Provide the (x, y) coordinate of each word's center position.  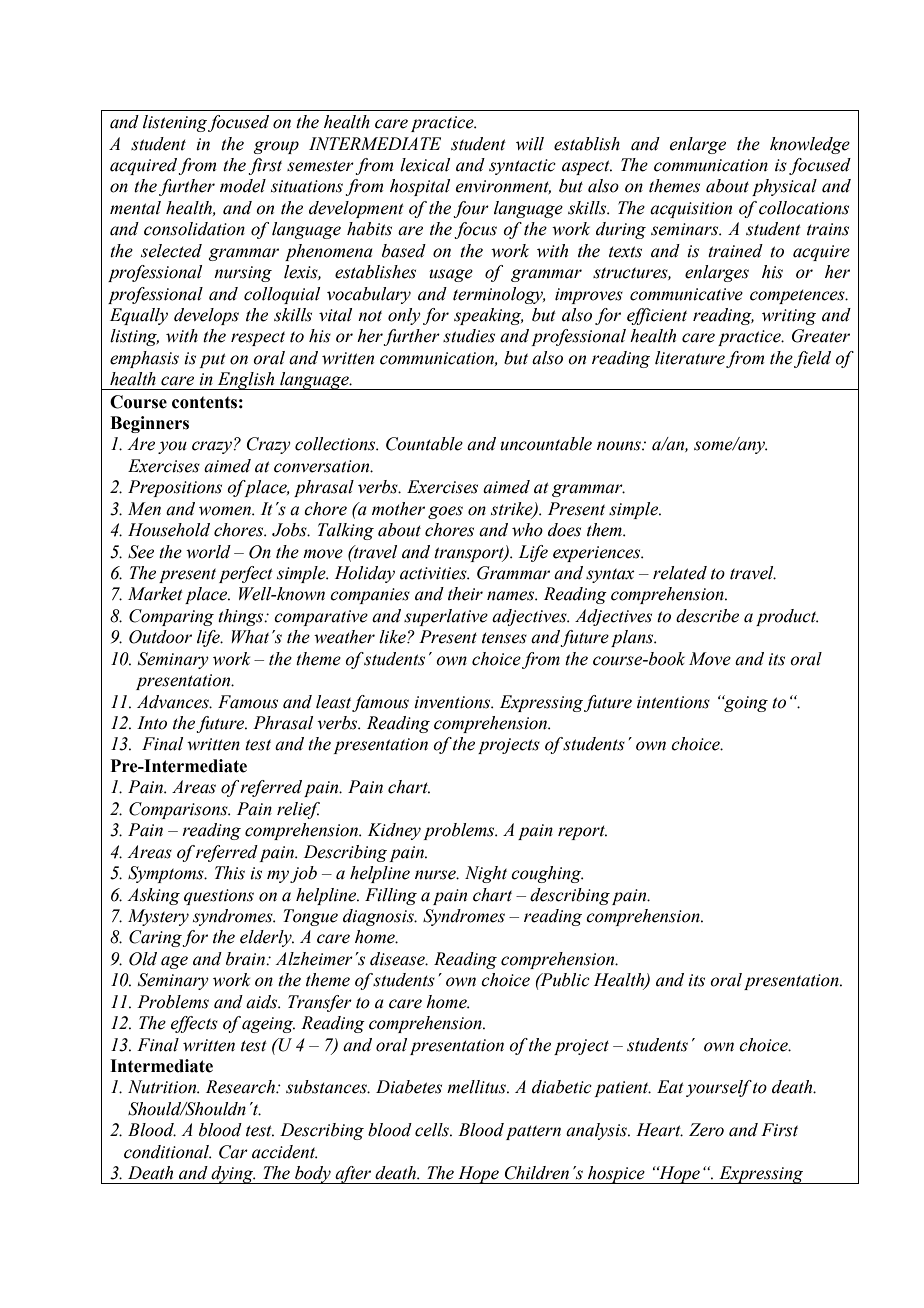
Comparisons (179, 810)
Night (486, 874)
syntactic (522, 167)
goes (445, 512)
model (243, 186)
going (745, 703)
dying (232, 1175)
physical (784, 187)
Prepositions (175, 488)
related (680, 573)
